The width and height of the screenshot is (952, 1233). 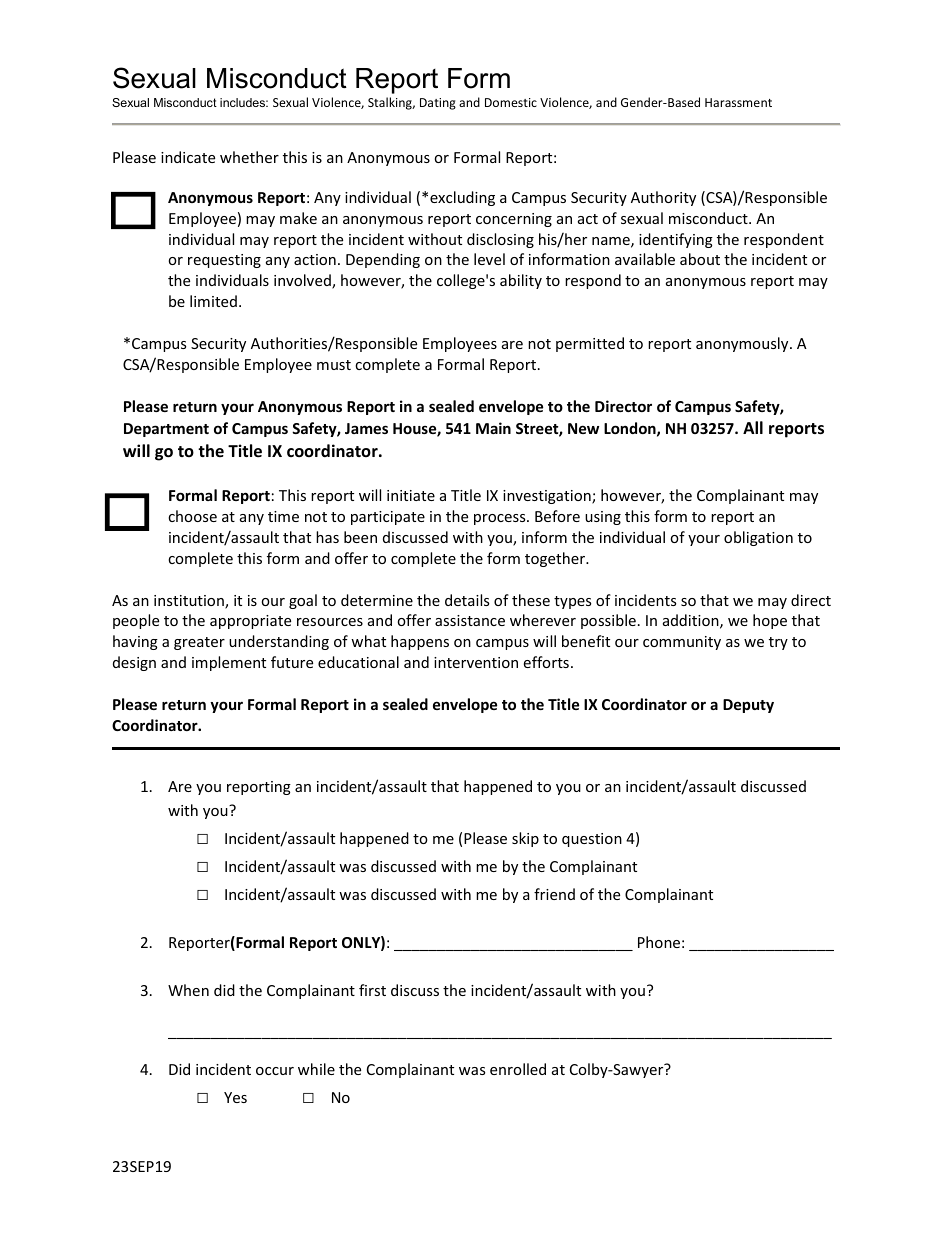 I want to click on enrolled, so click(x=518, y=1069).
